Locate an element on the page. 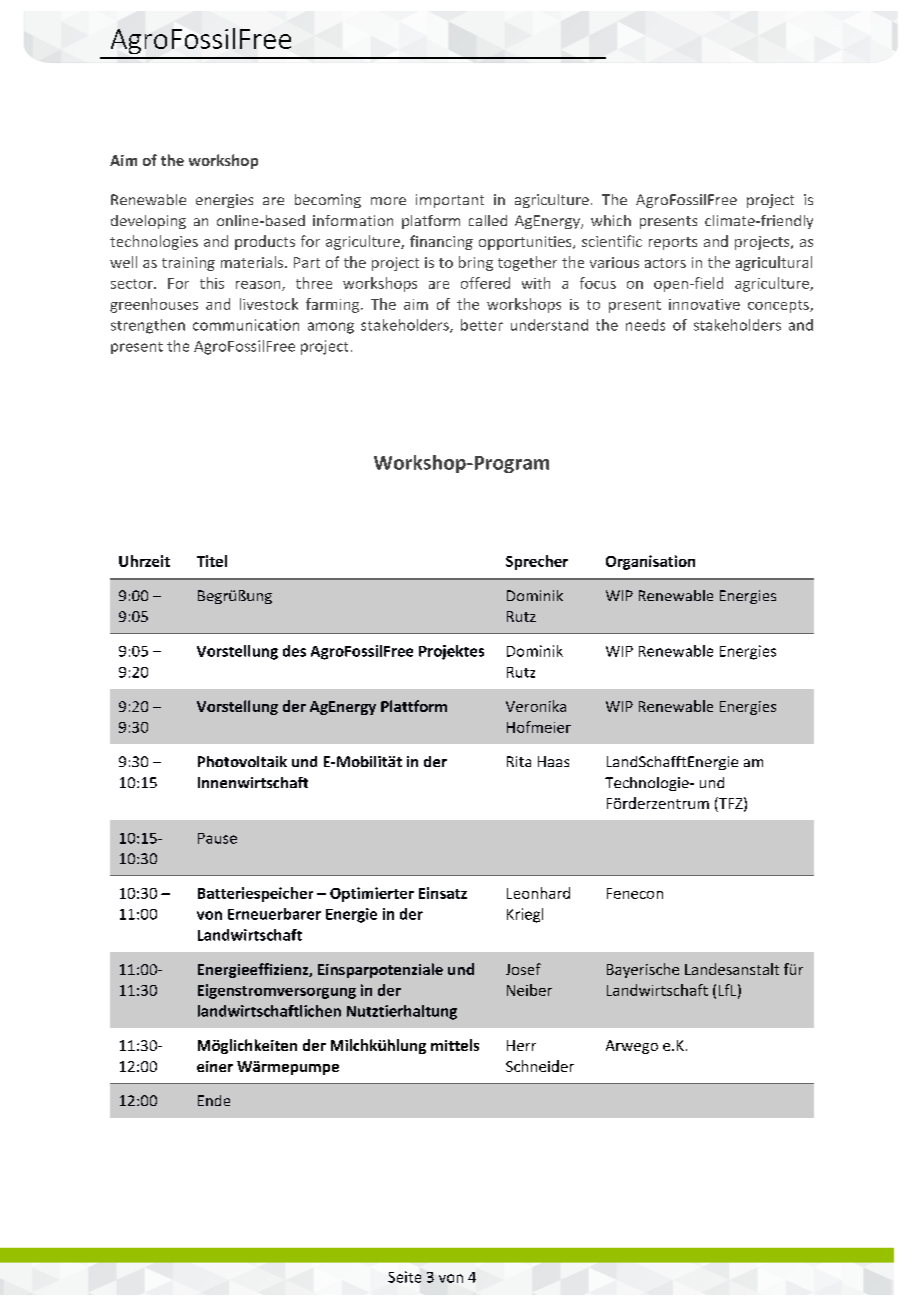  financing is located at coordinates (441, 242).
